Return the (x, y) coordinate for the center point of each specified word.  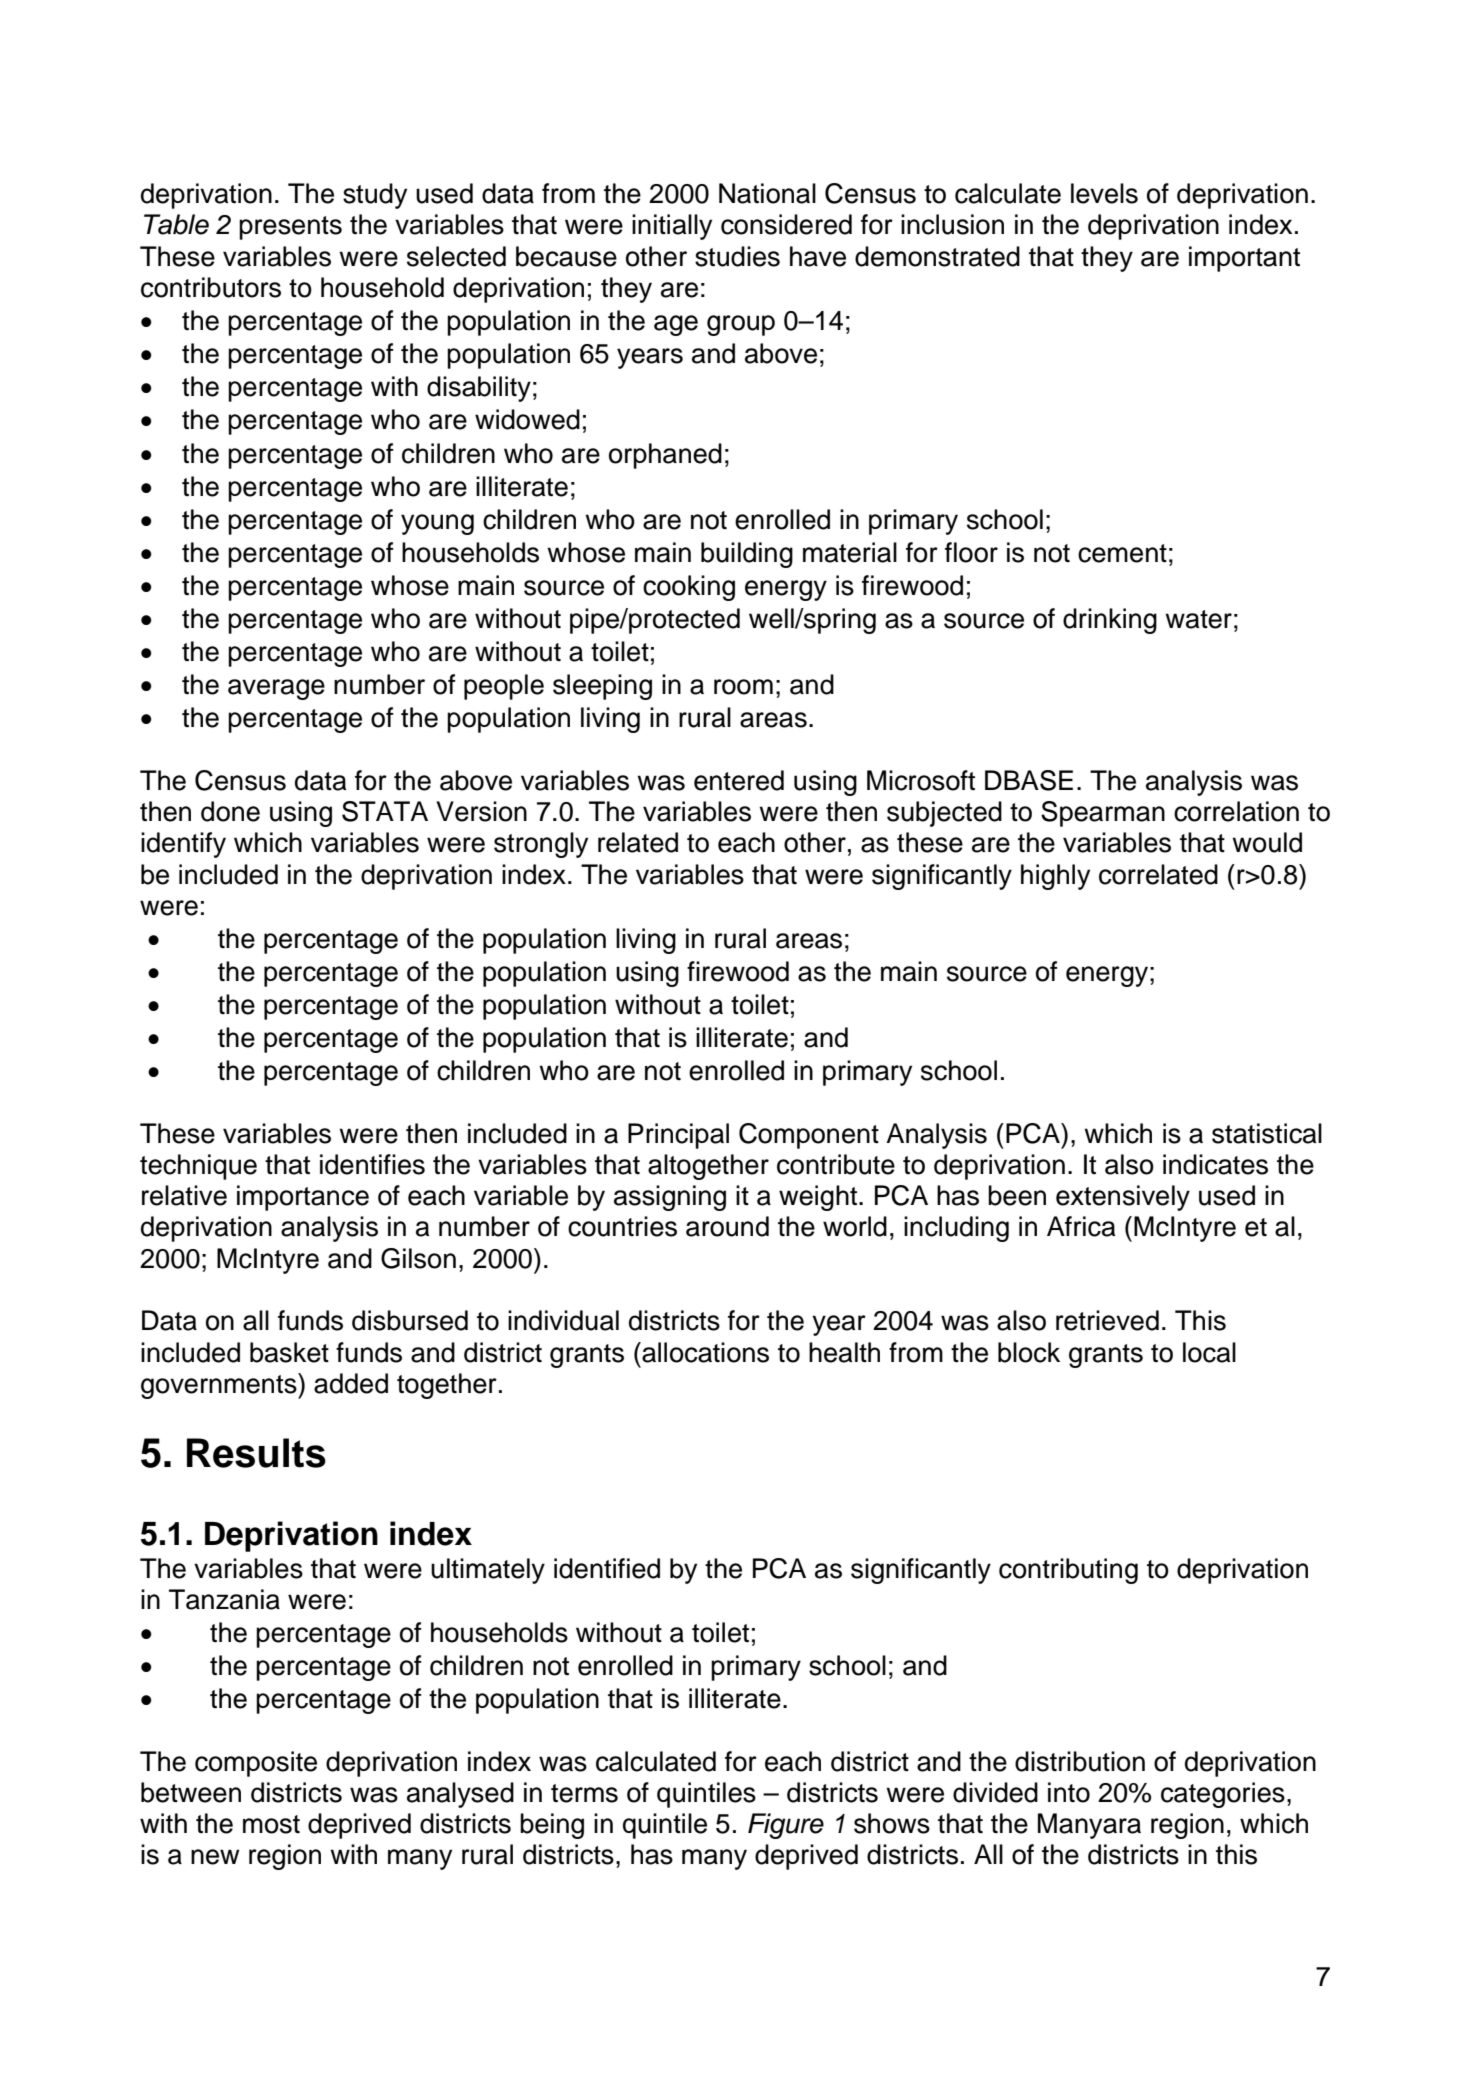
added (351, 1383)
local (1209, 1352)
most (271, 1824)
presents (290, 228)
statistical (1267, 1133)
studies (737, 256)
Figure (786, 1826)
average (276, 689)
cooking (689, 588)
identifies (372, 1164)
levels (1104, 193)
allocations (704, 1352)
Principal (678, 1136)
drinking (1110, 621)
